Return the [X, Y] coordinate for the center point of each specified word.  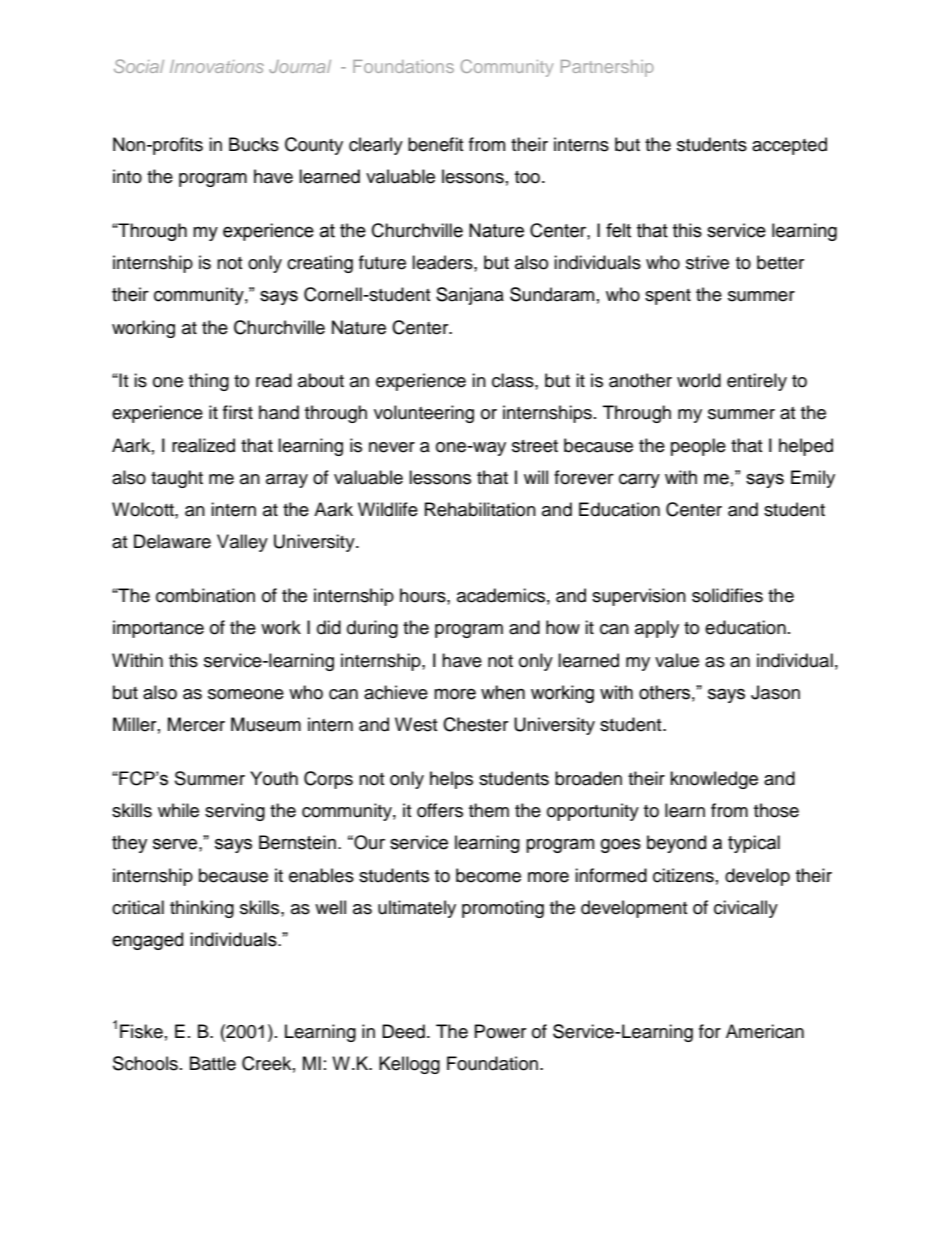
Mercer [196, 724]
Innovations [217, 66]
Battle [213, 1063]
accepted [789, 146]
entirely [757, 382]
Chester [475, 724]
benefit [435, 144]
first [238, 412]
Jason [775, 692]
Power [500, 1031]
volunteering [424, 414]
